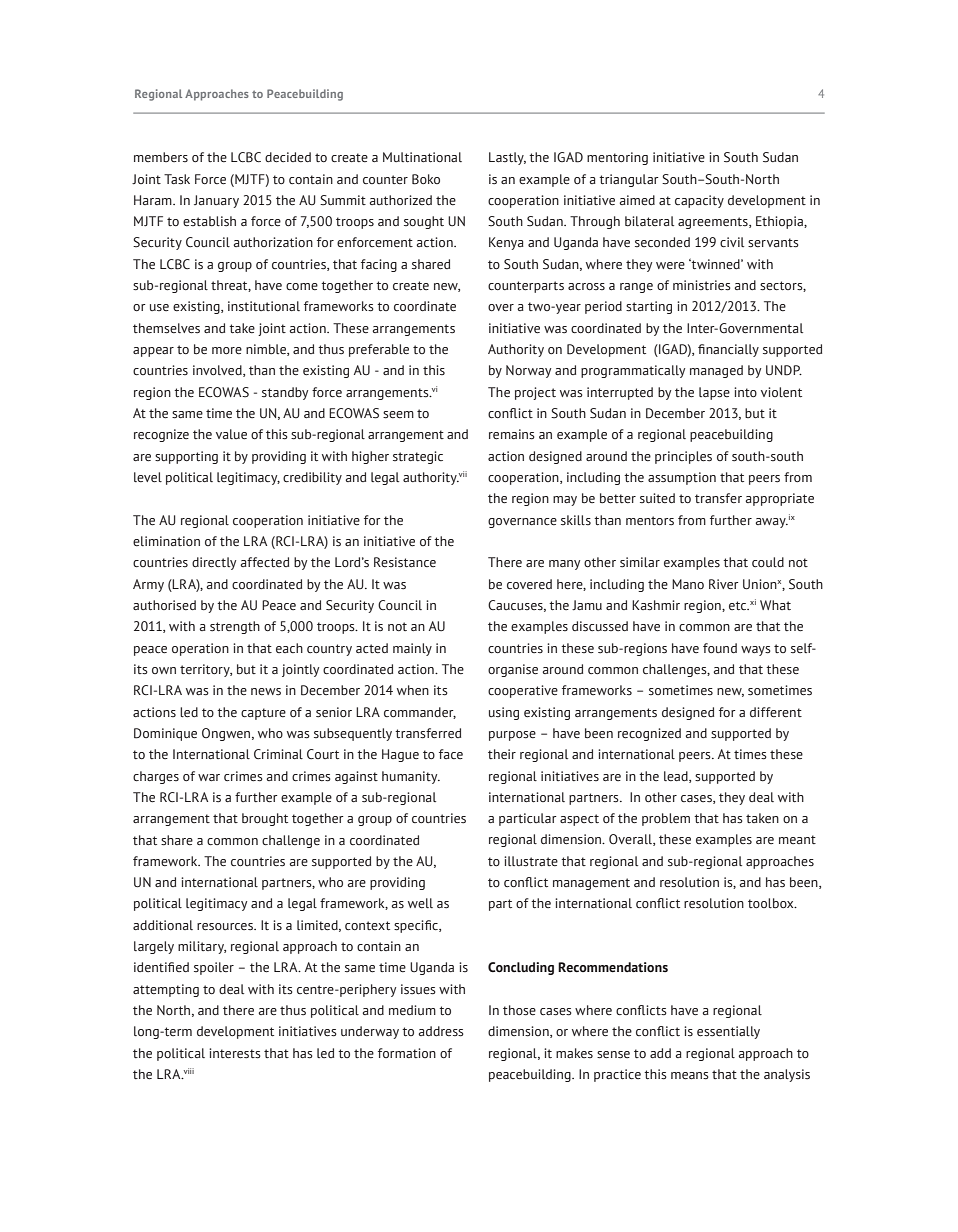  Describe the element at coordinates (418, 457) in the screenshot. I see `strategic` at that location.
